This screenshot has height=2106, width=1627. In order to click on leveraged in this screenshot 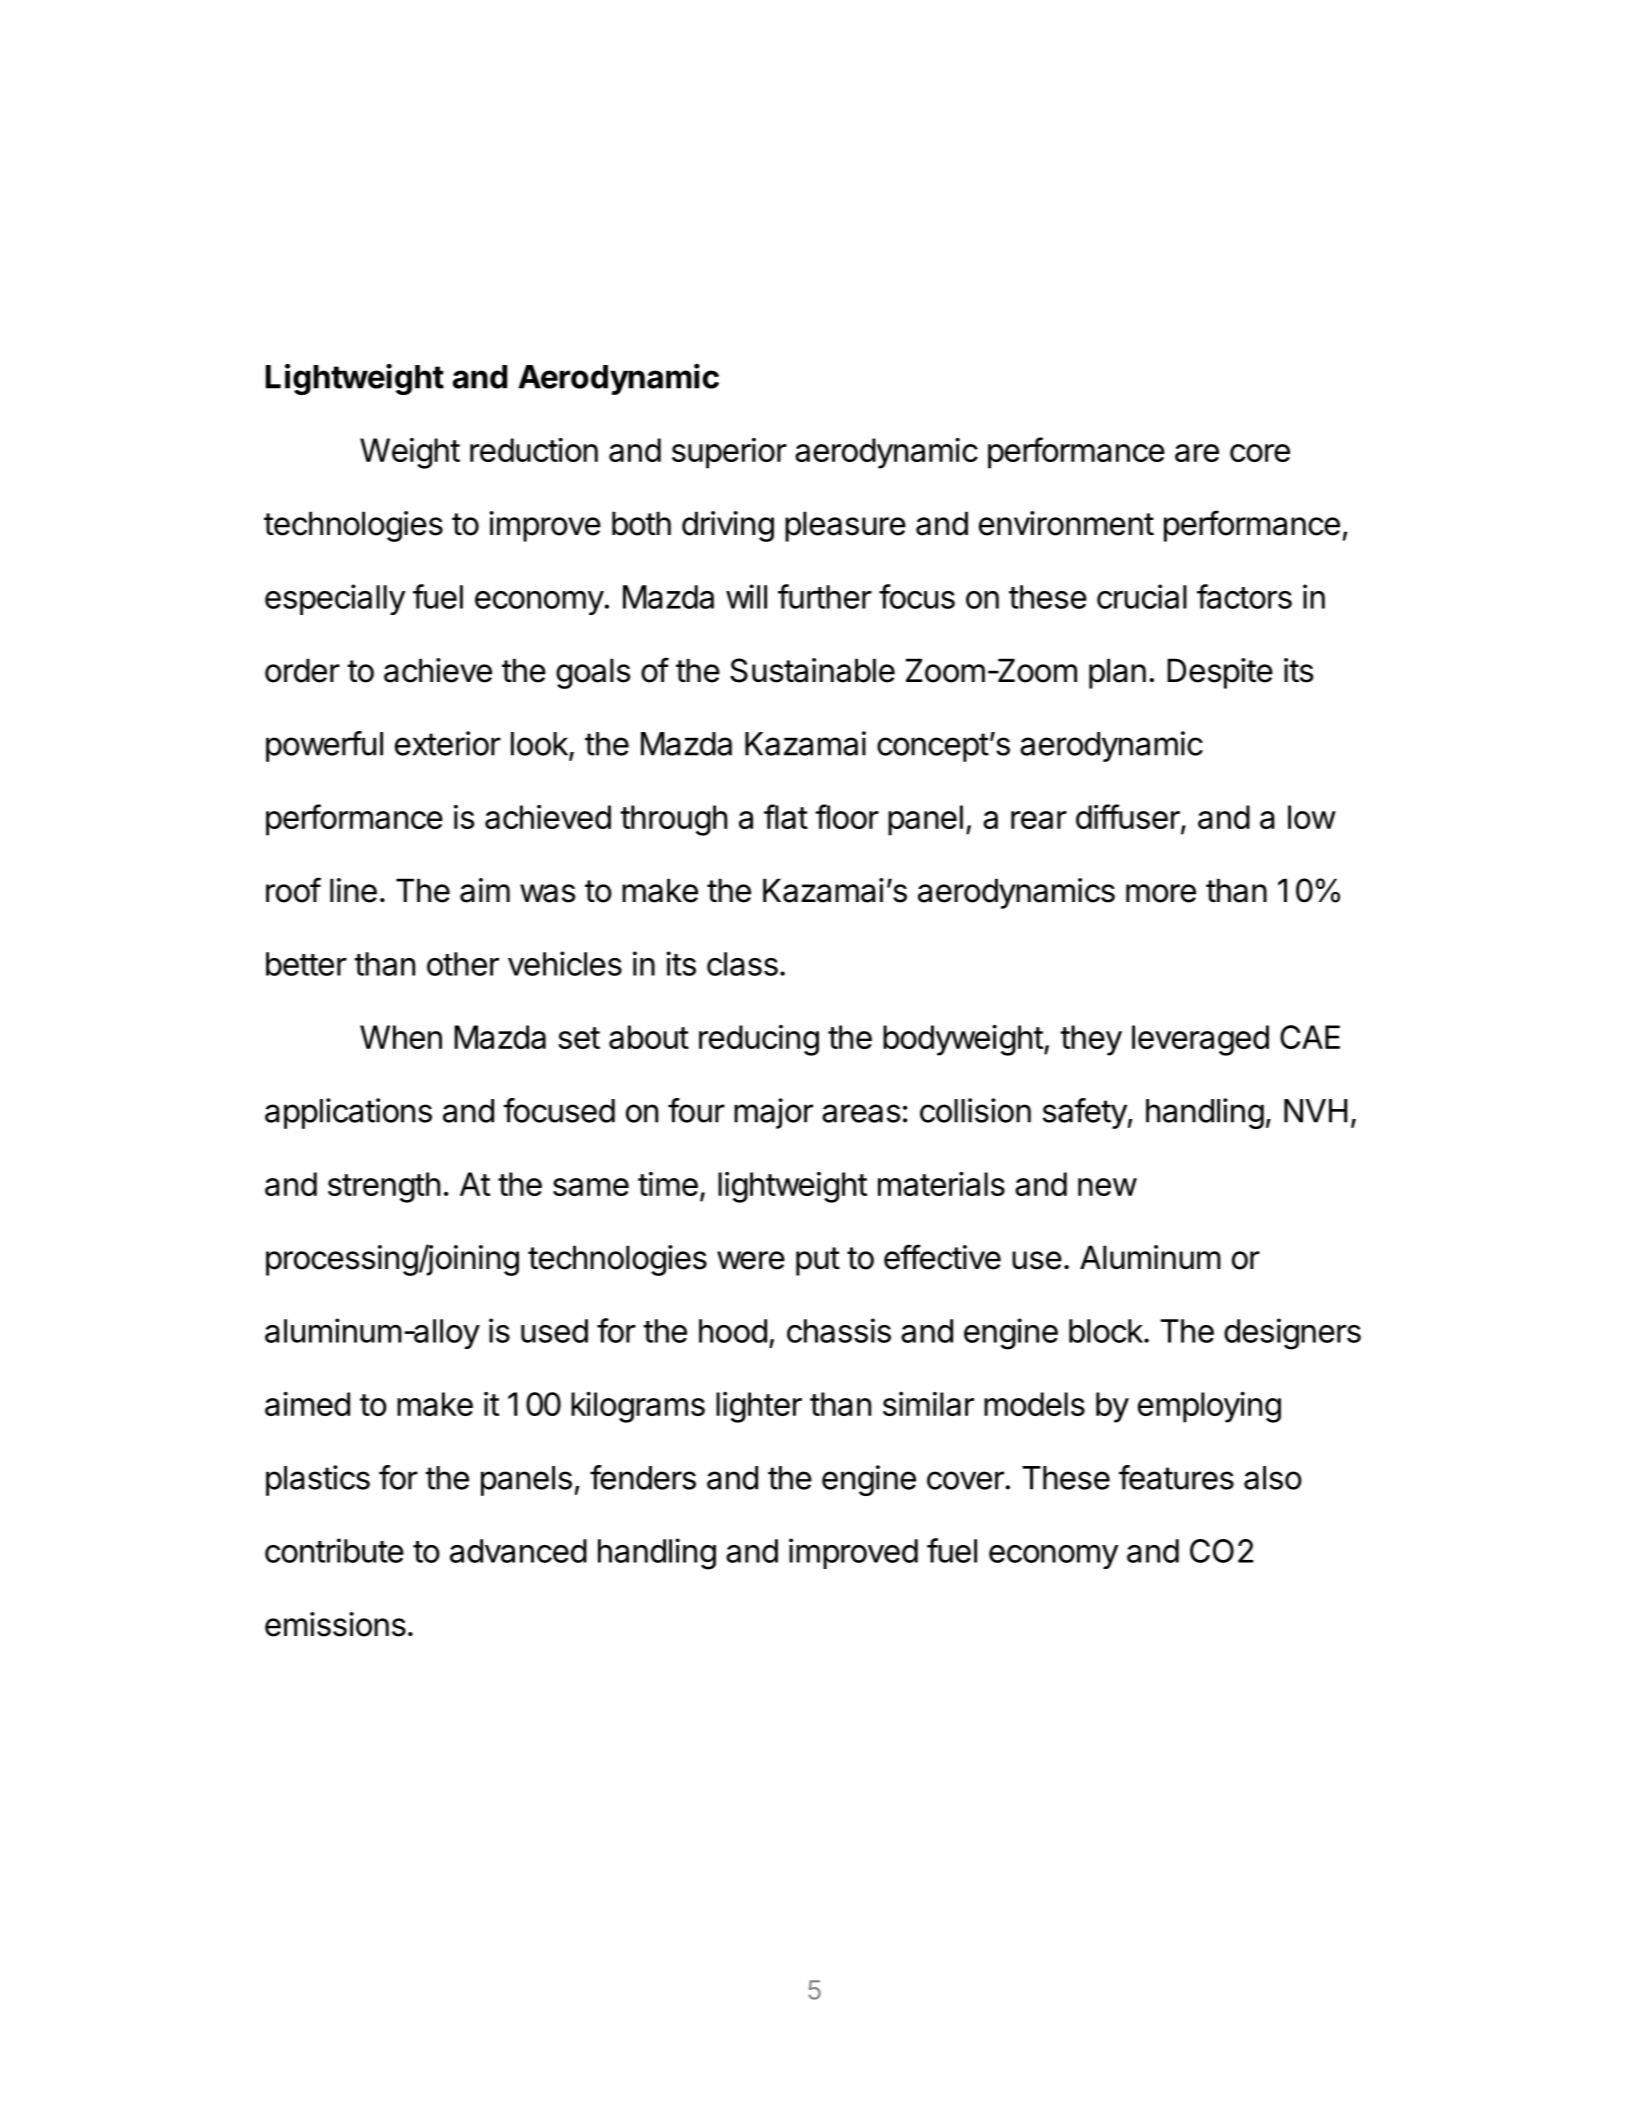, I will do `click(1200, 1040)`.
